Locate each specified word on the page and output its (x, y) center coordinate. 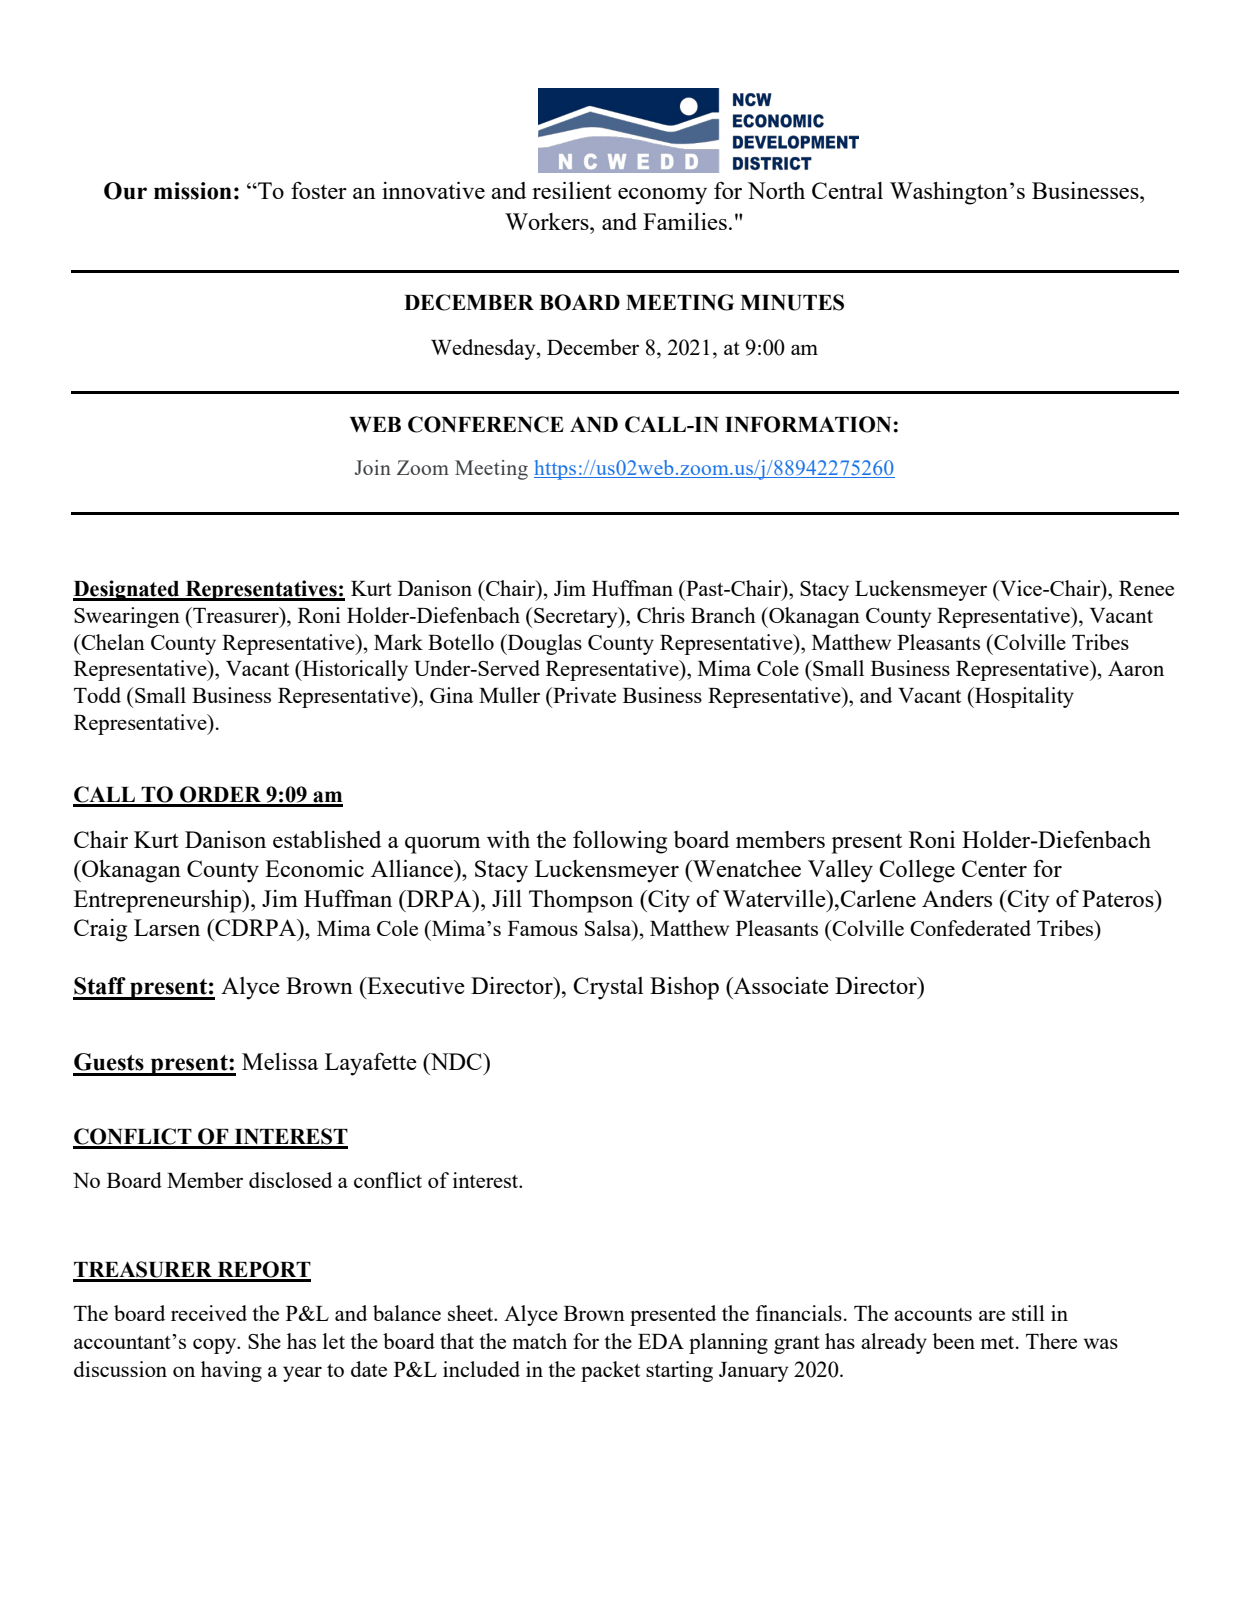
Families (685, 221)
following (620, 842)
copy (216, 1346)
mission (193, 191)
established (327, 839)
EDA (661, 1341)
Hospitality (1023, 697)
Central (847, 190)
